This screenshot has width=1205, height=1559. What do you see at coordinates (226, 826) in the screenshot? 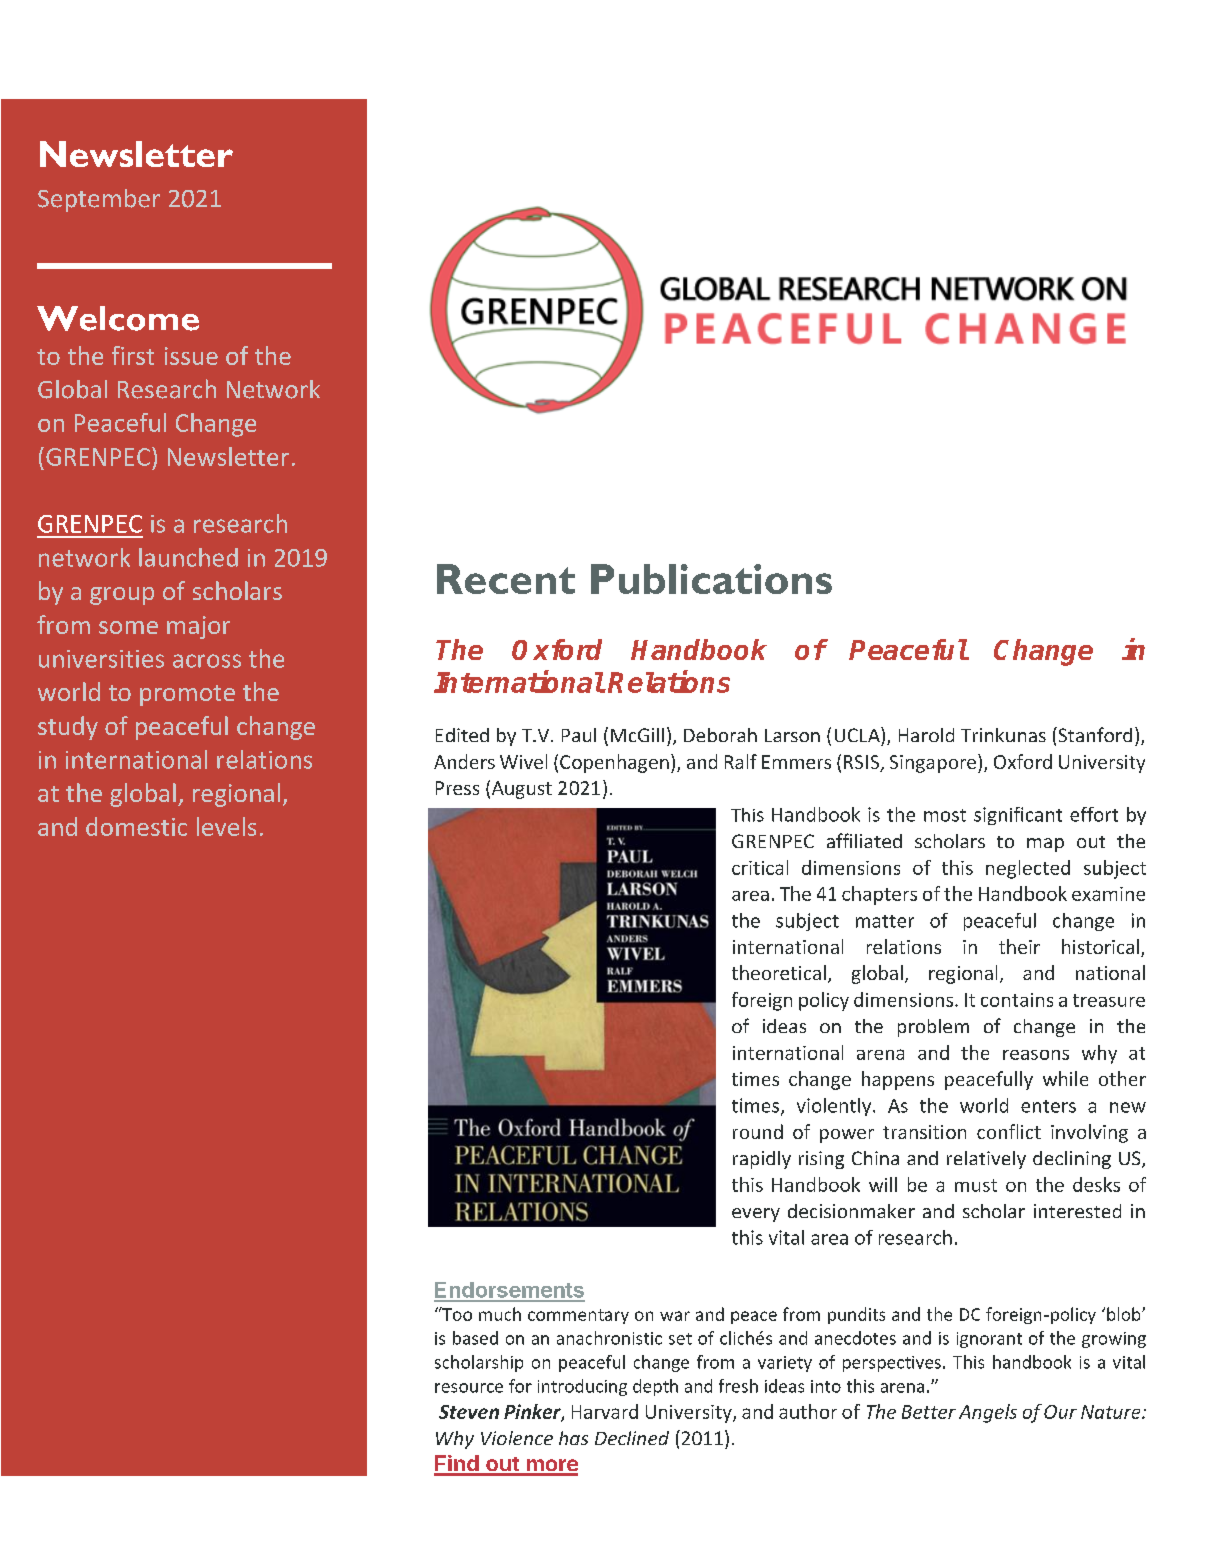
I see `levels` at bounding box center [226, 826].
